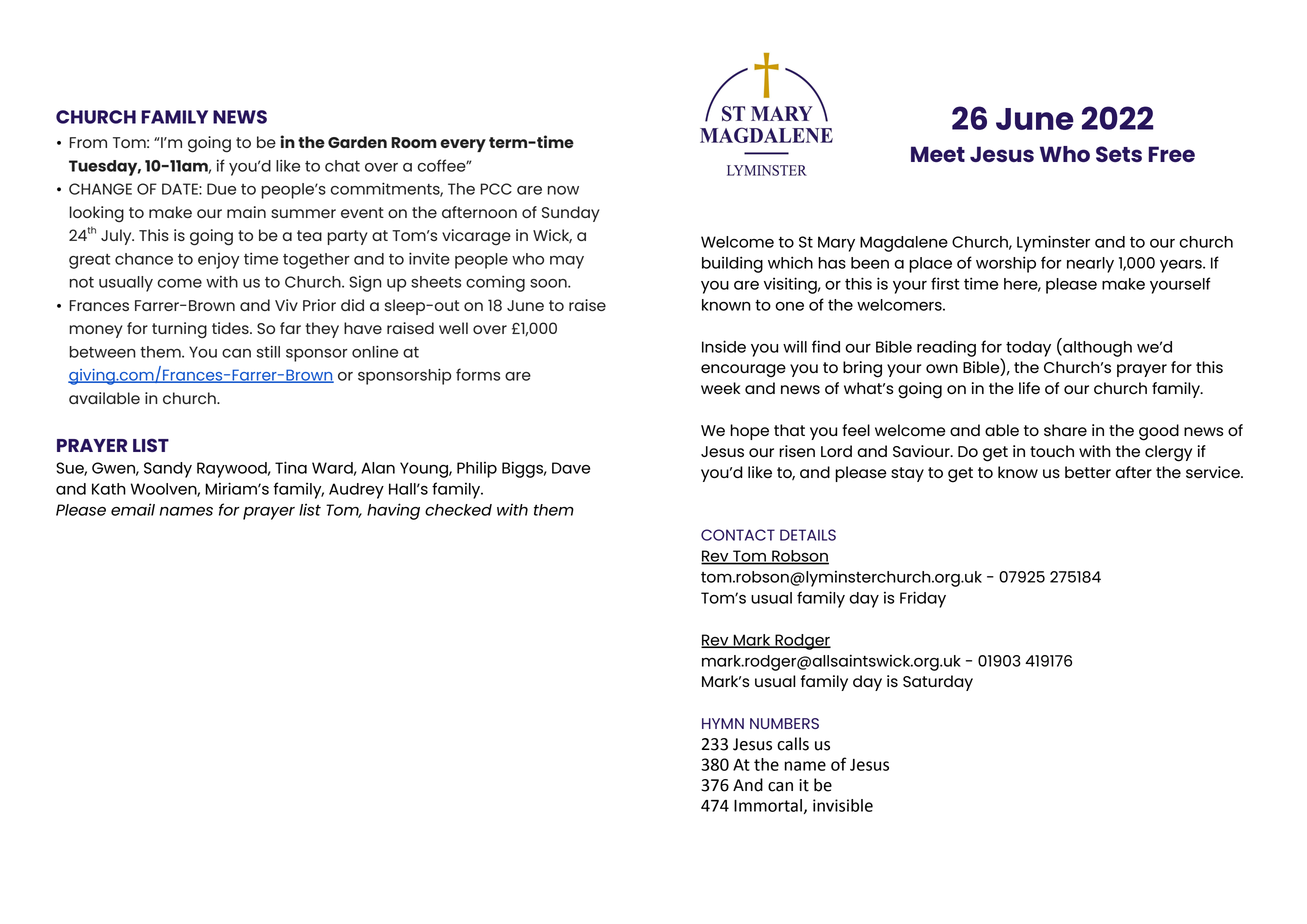 The width and height of the screenshot is (1307, 924). Describe the element at coordinates (571, 468) in the screenshot. I see `Dave` at that location.
